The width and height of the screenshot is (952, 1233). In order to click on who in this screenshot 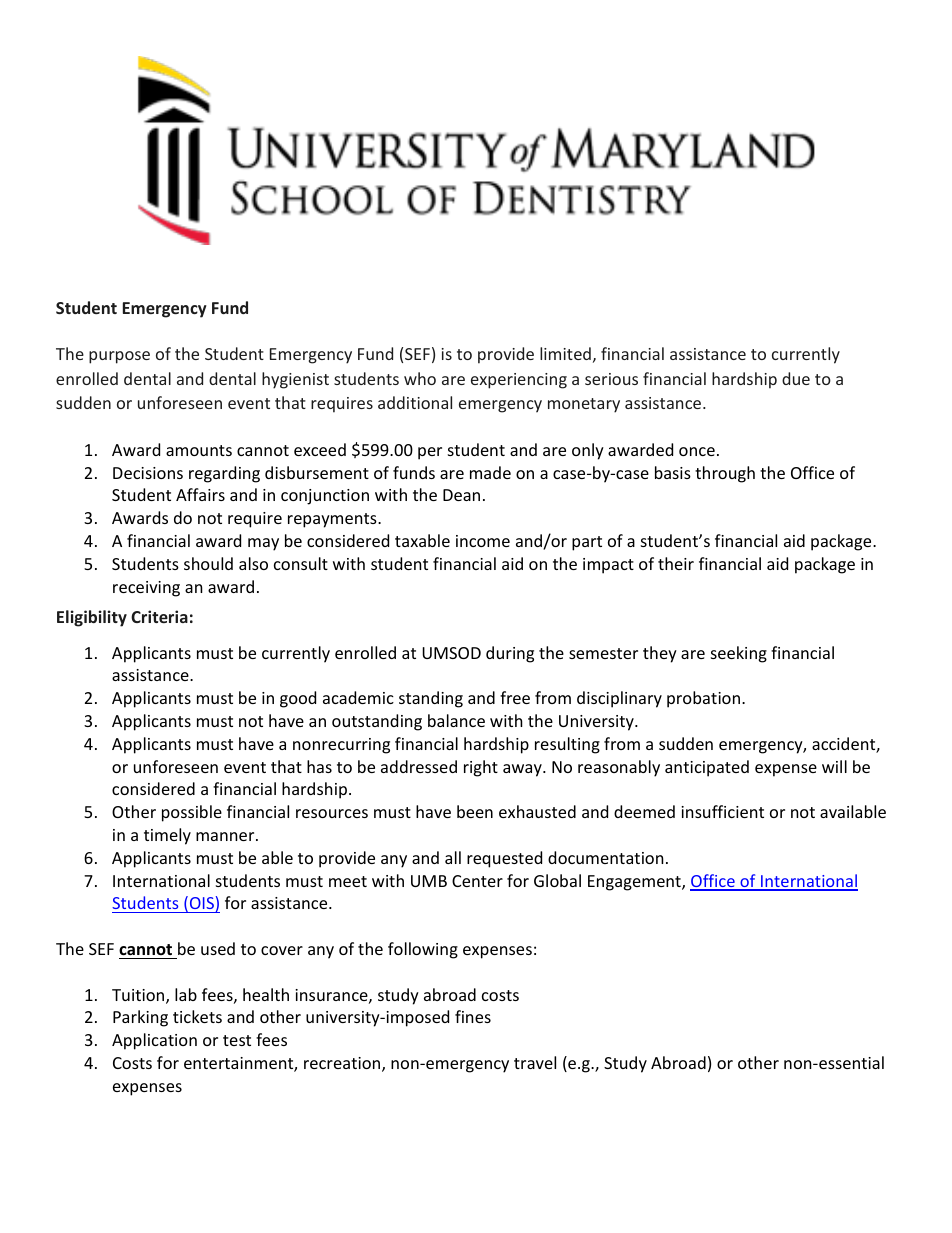, I will do `click(420, 378)`.
